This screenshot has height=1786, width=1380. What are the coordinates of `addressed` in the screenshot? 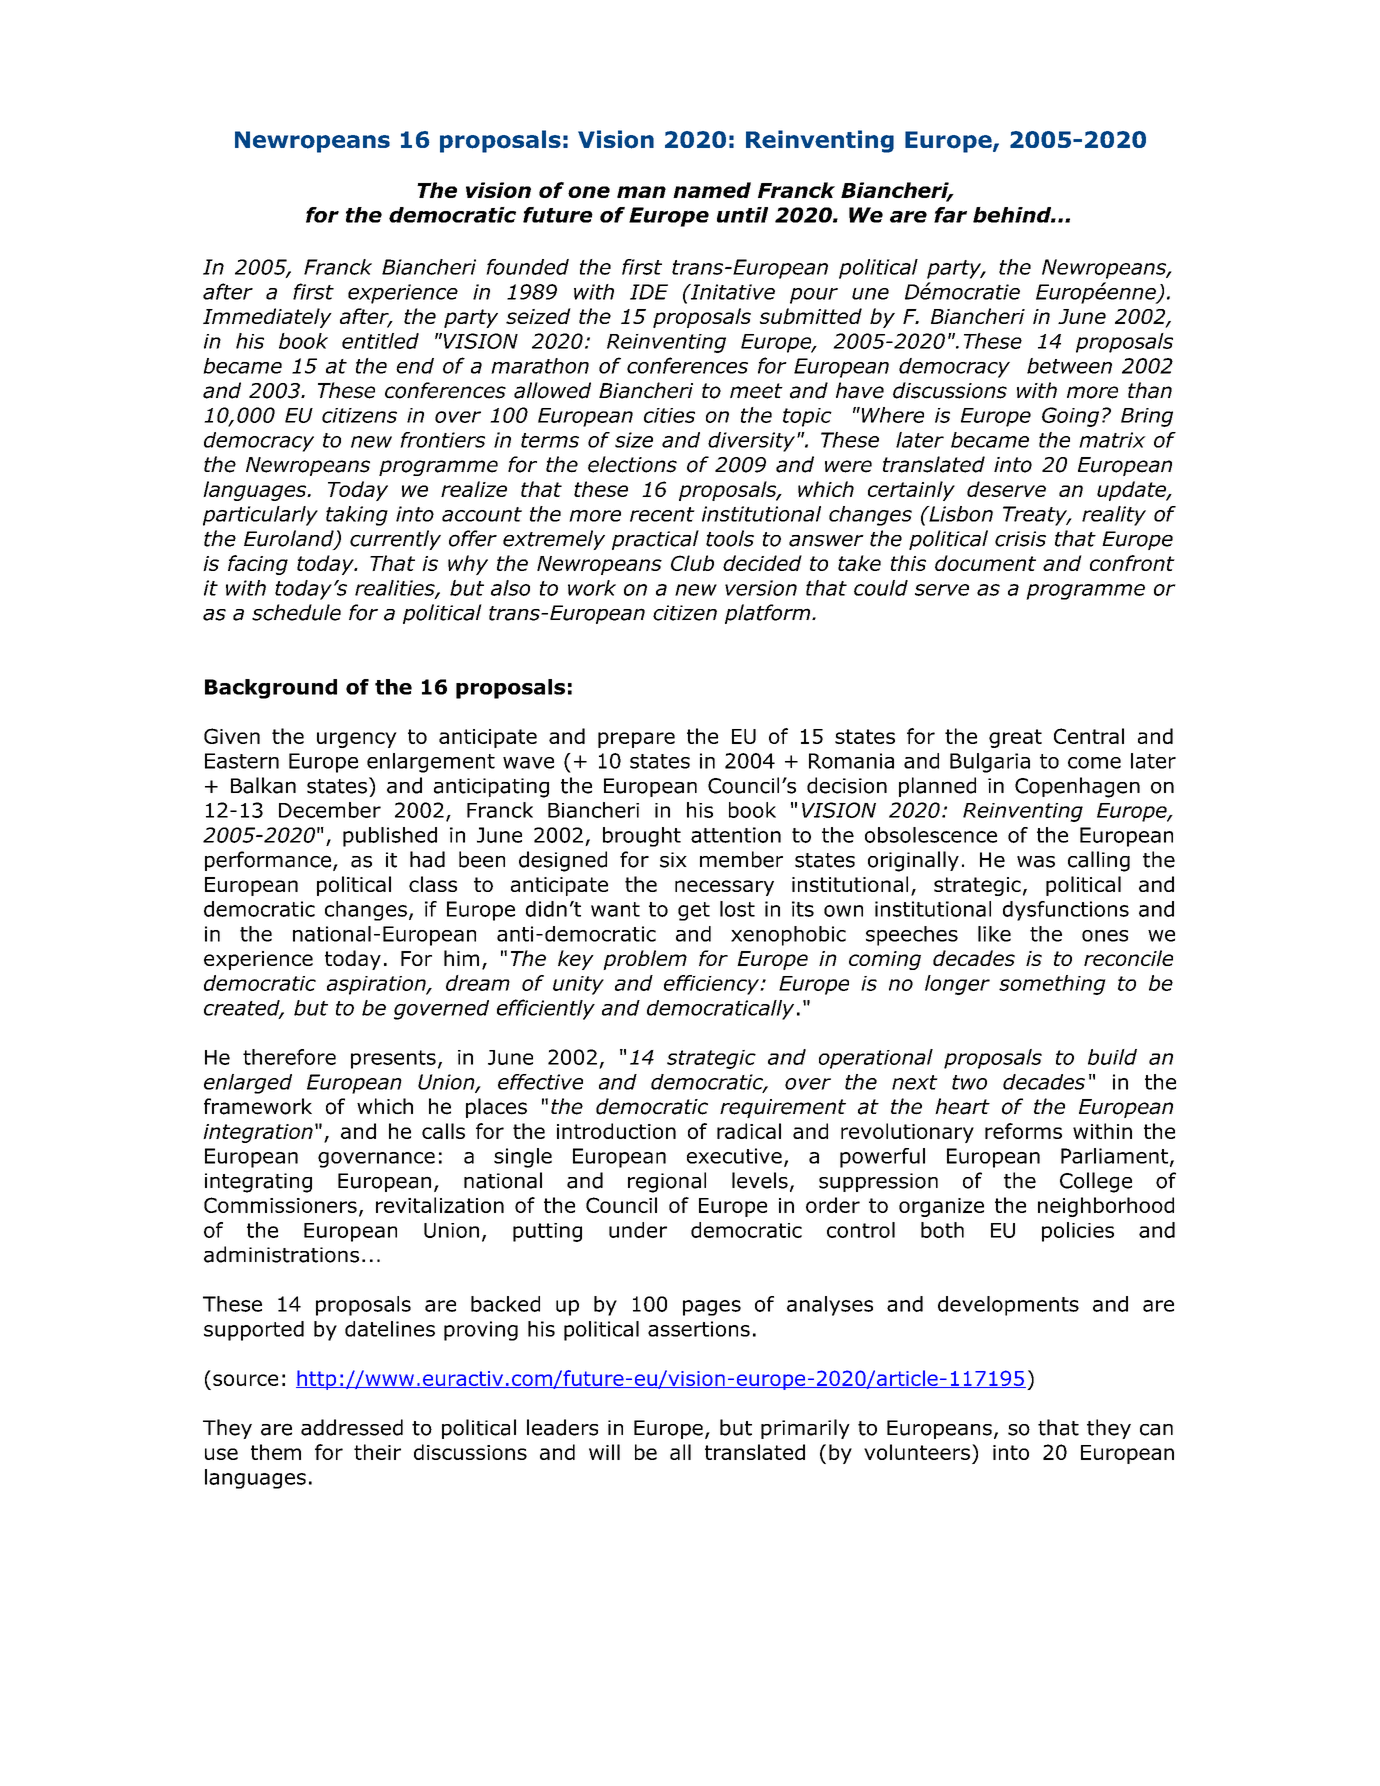 It's located at (352, 1427).
